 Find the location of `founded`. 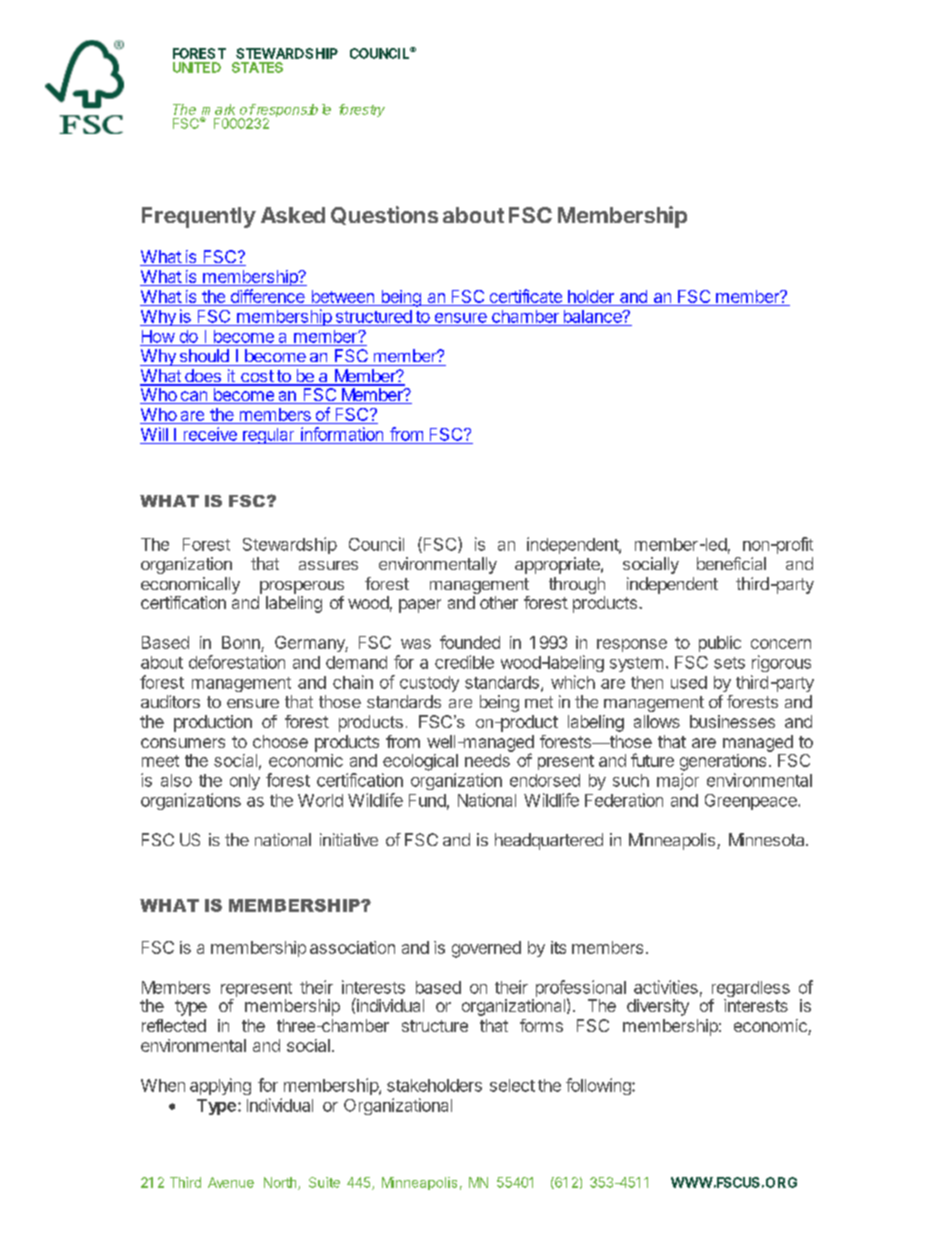

founded is located at coordinates (470, 642).
